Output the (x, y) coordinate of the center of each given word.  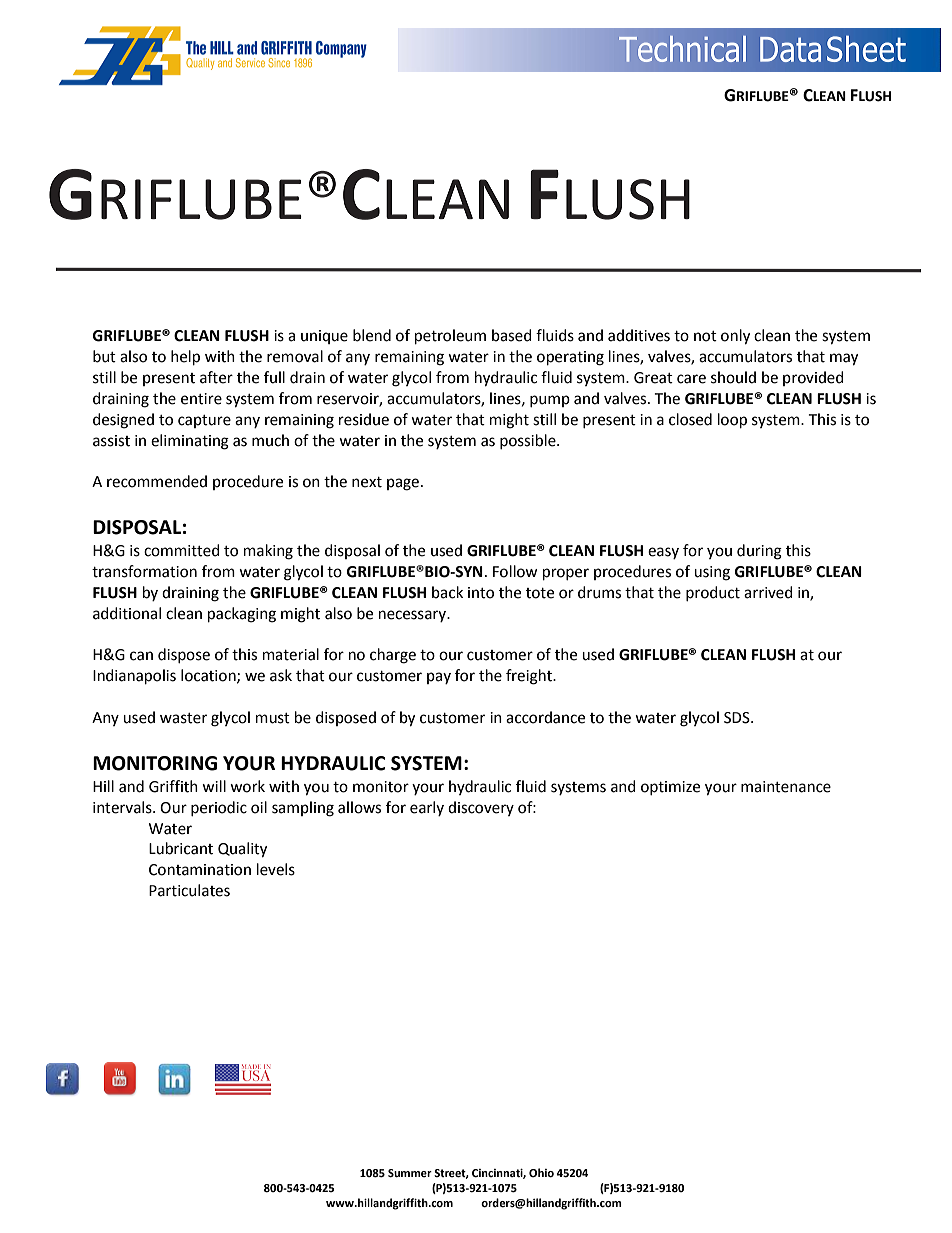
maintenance (786, 787)
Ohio (541, 1173)
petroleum (450, 337)
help (185, 358)
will (214, 786)
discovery (481, 808)
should (733, 377)
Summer (410, 1173)
